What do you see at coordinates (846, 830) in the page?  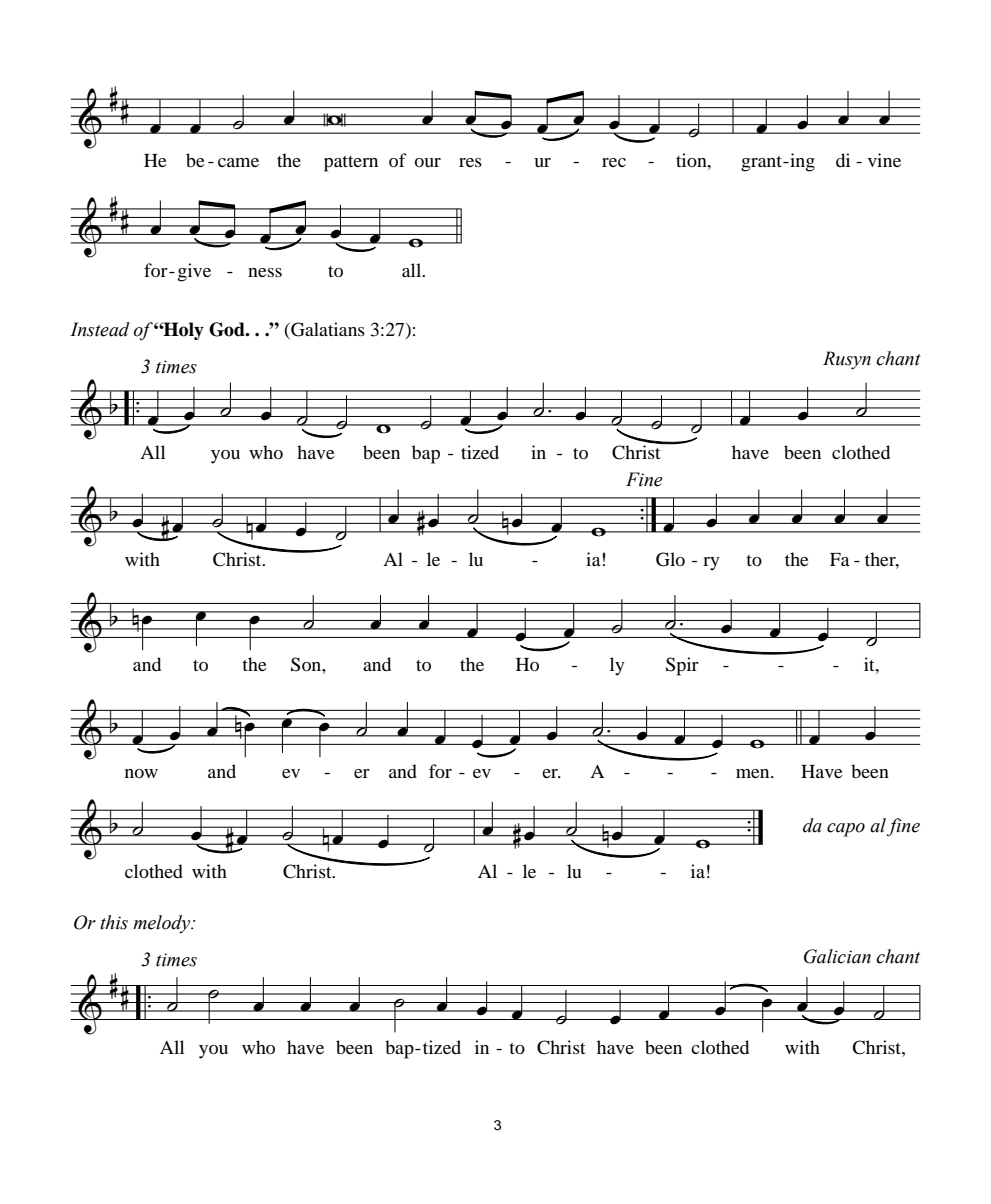 I see `capo` at bounding box center [846, 830].
